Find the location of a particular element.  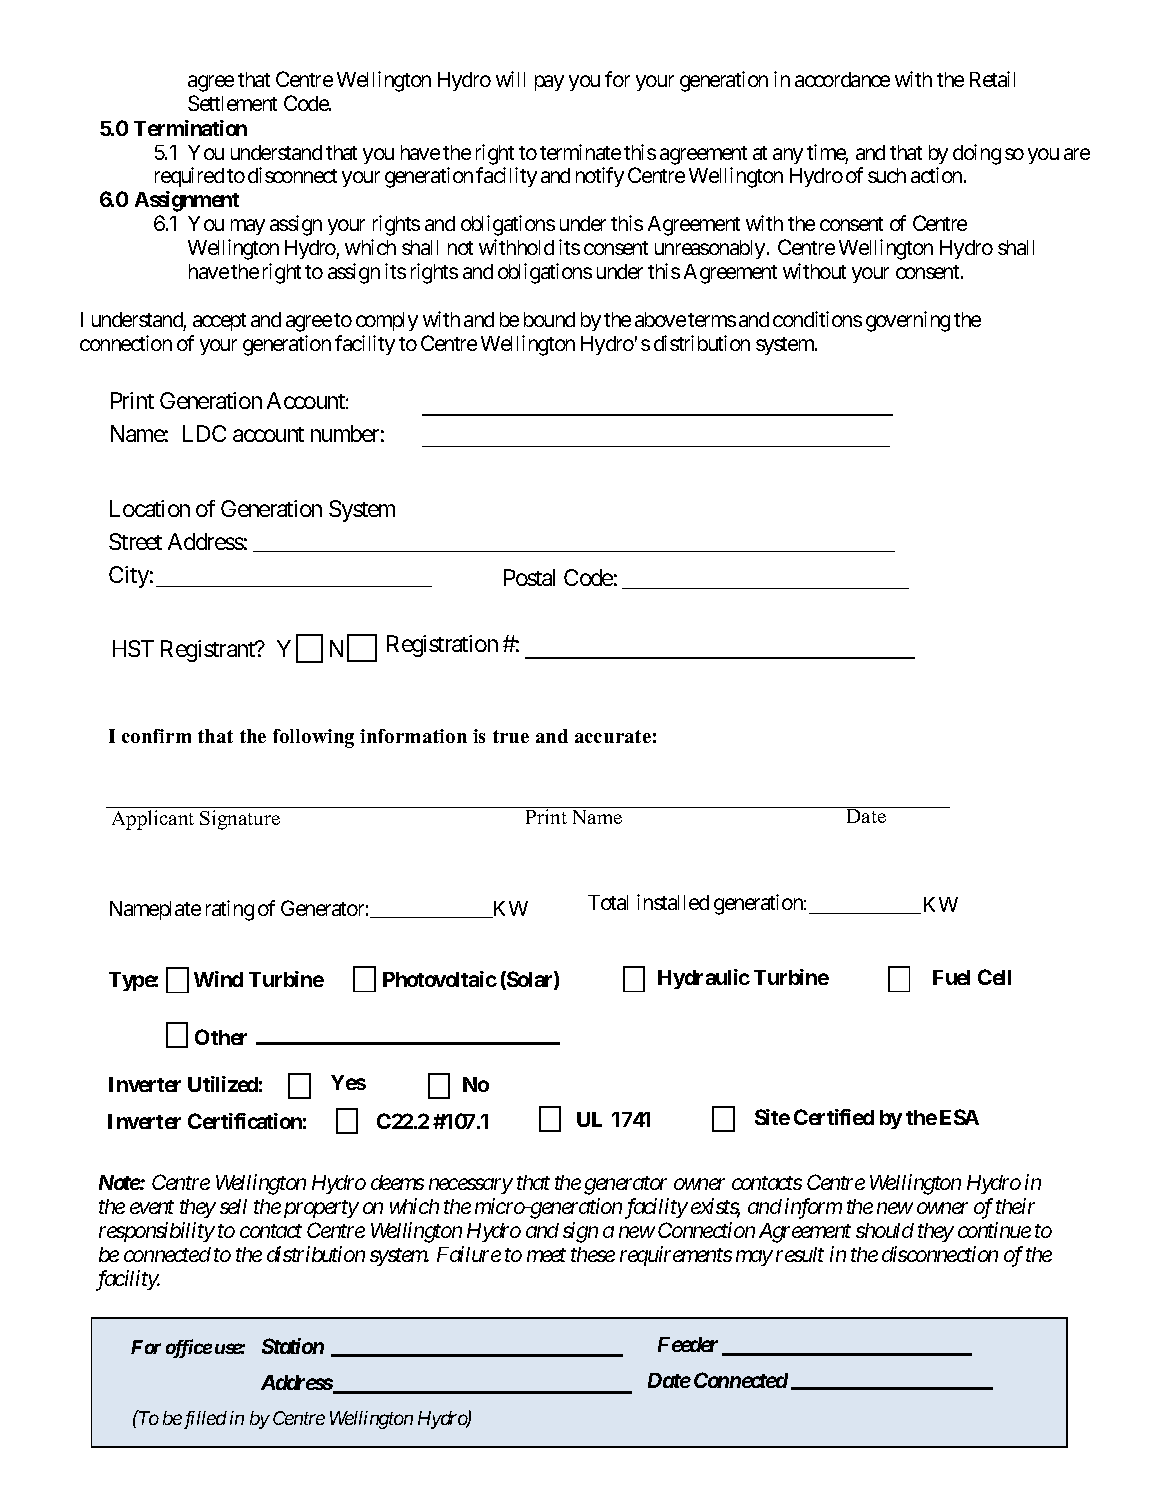

Postal is located at coordinates (529, 577).
